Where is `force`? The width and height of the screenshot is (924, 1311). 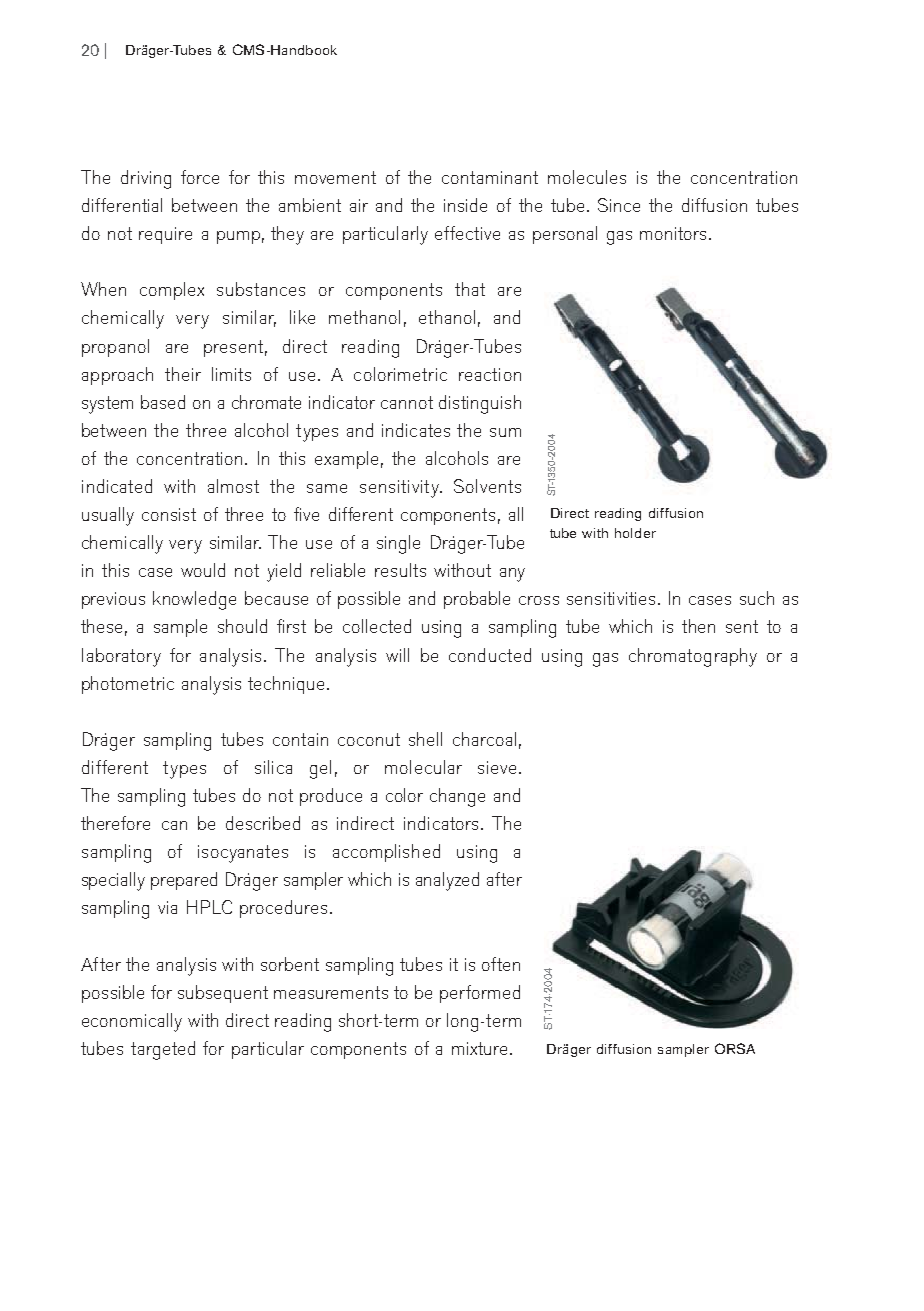
force is located at coordinates (200, 177).
